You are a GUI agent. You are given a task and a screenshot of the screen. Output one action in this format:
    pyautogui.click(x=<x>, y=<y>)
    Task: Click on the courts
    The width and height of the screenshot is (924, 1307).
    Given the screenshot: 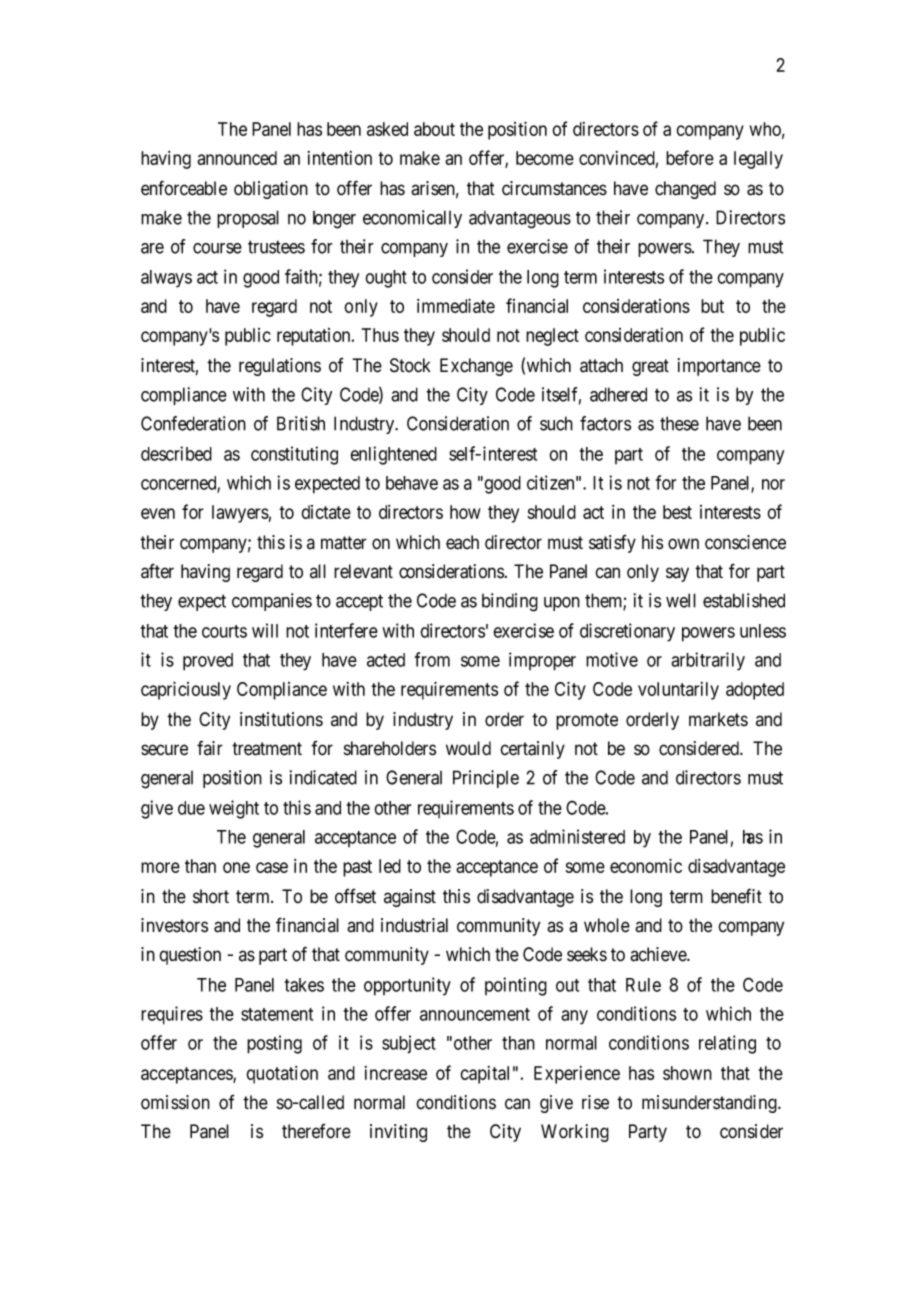 What is the action you would take?
    pyautogui.click(x=224, y=631)
